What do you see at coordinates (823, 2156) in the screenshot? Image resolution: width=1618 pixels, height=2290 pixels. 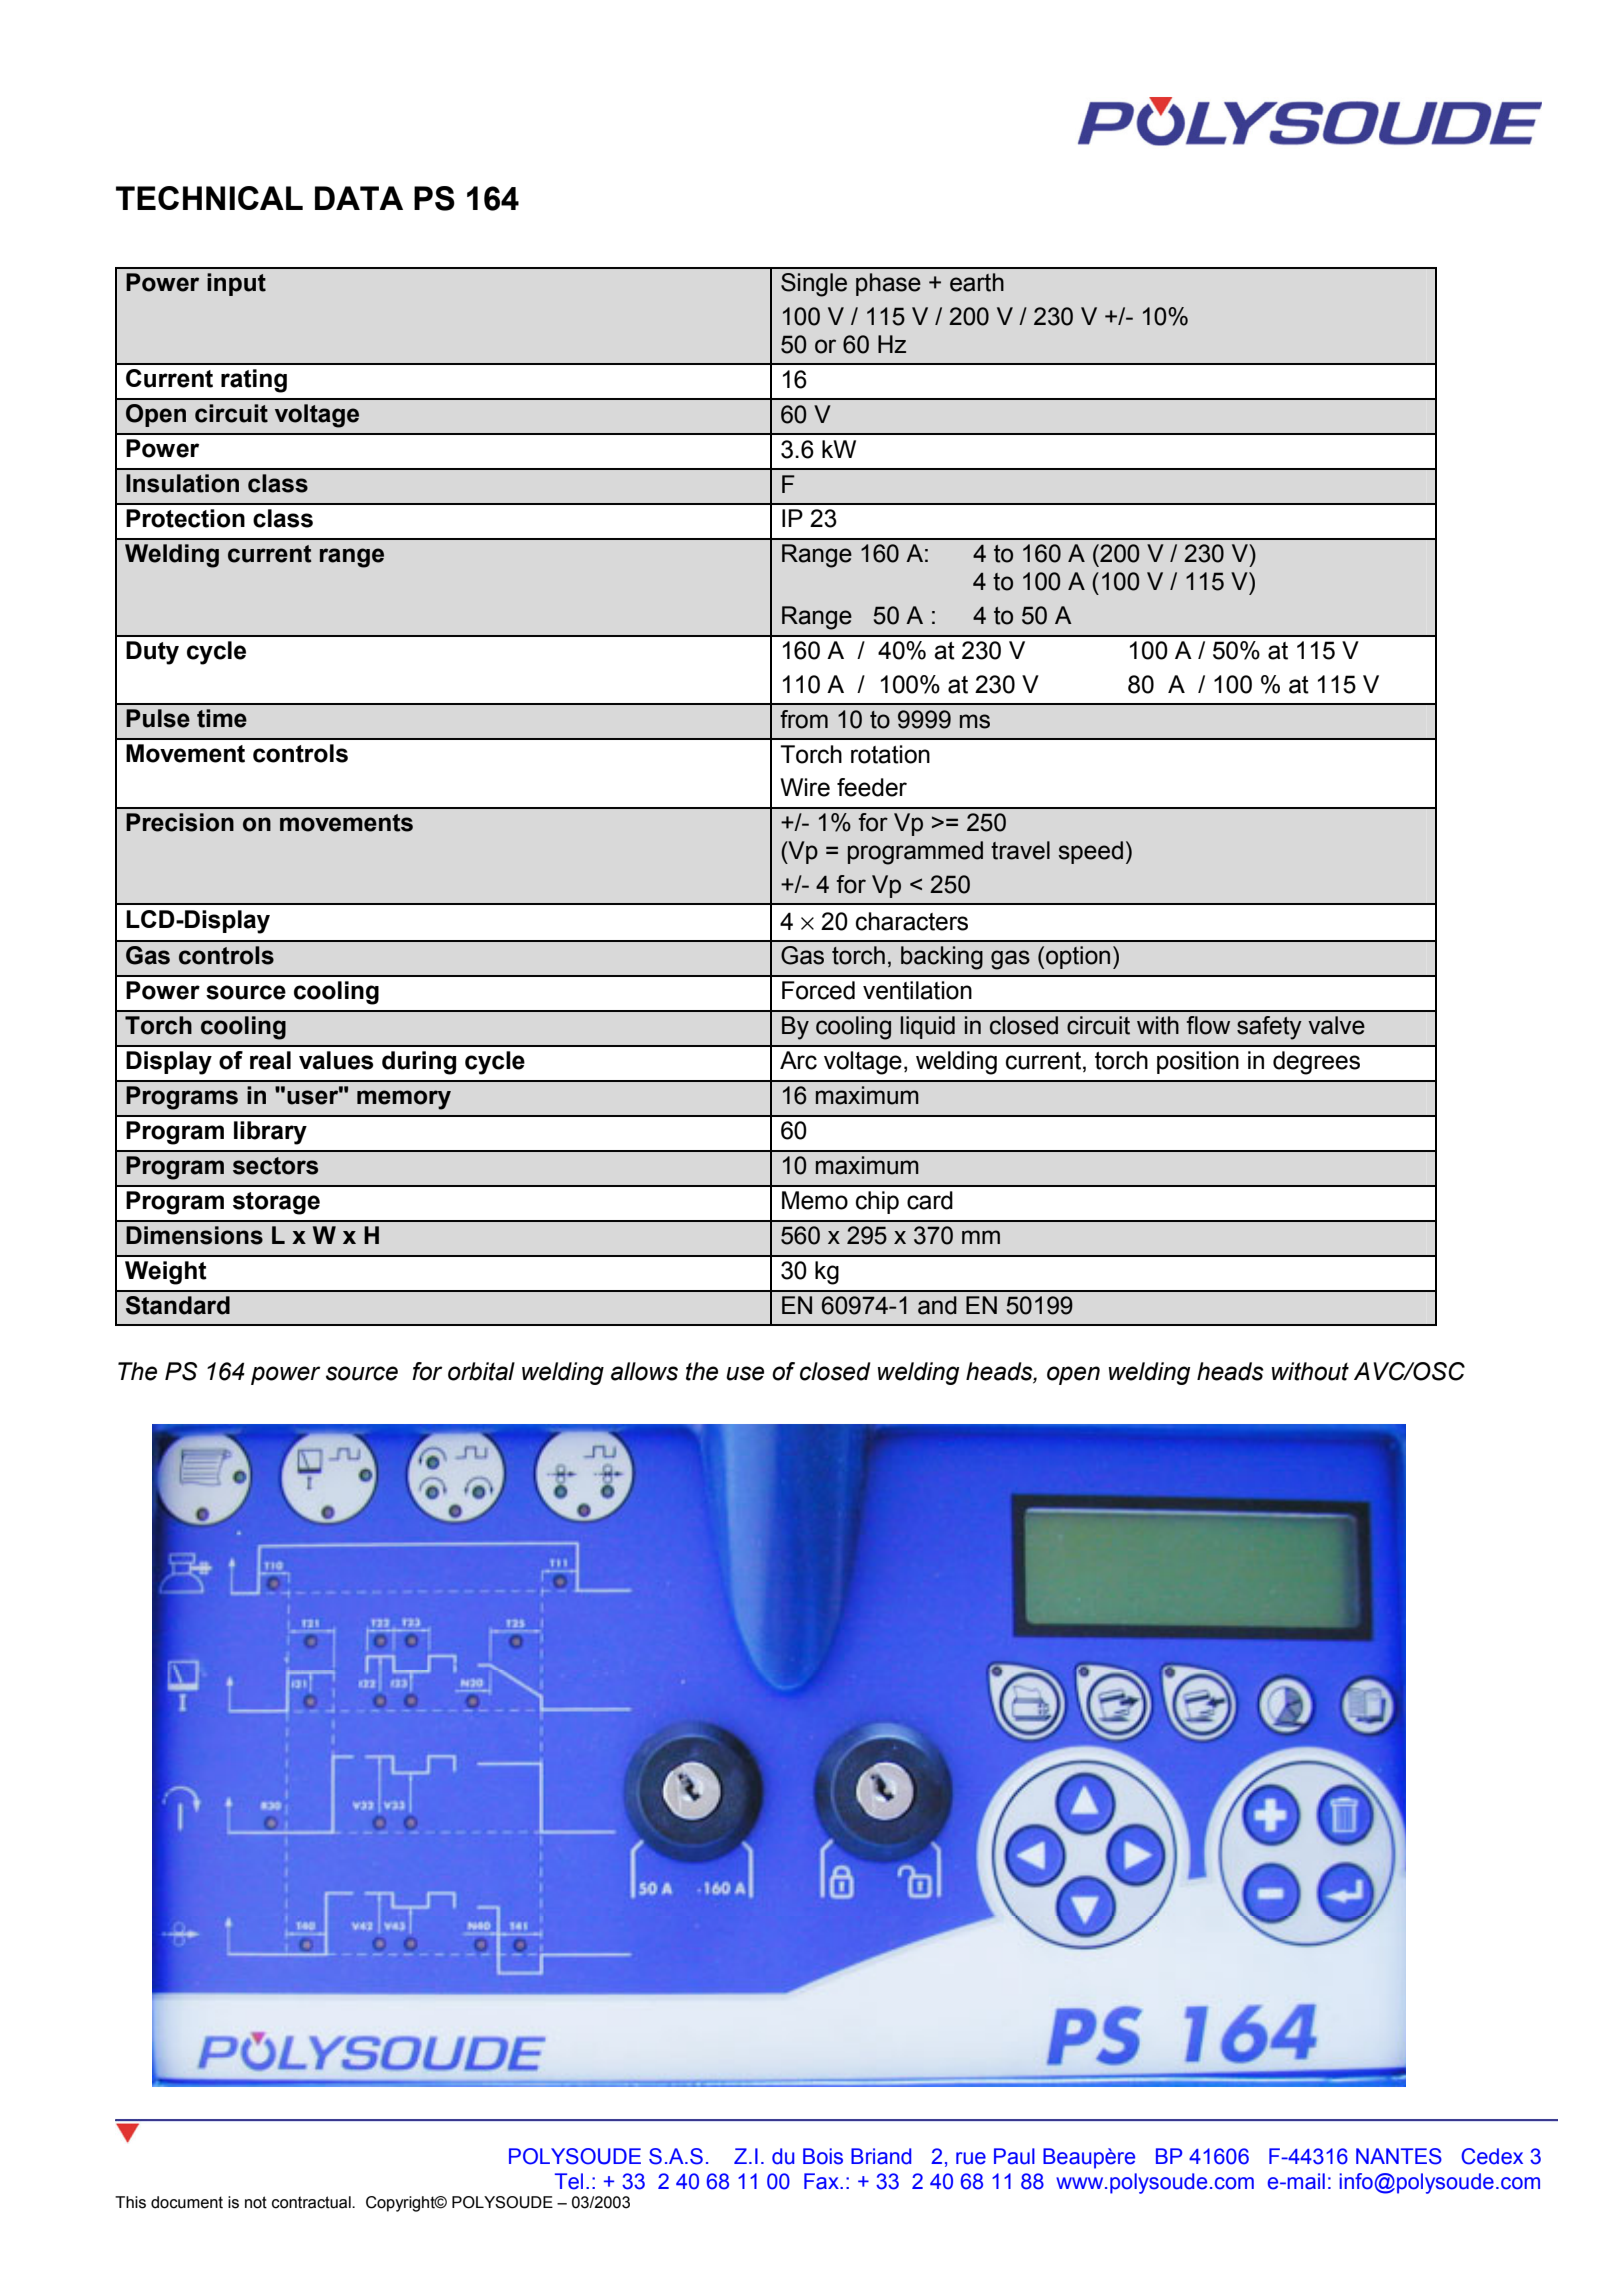 I see `Bois` at bounding box center [823, 2156].
